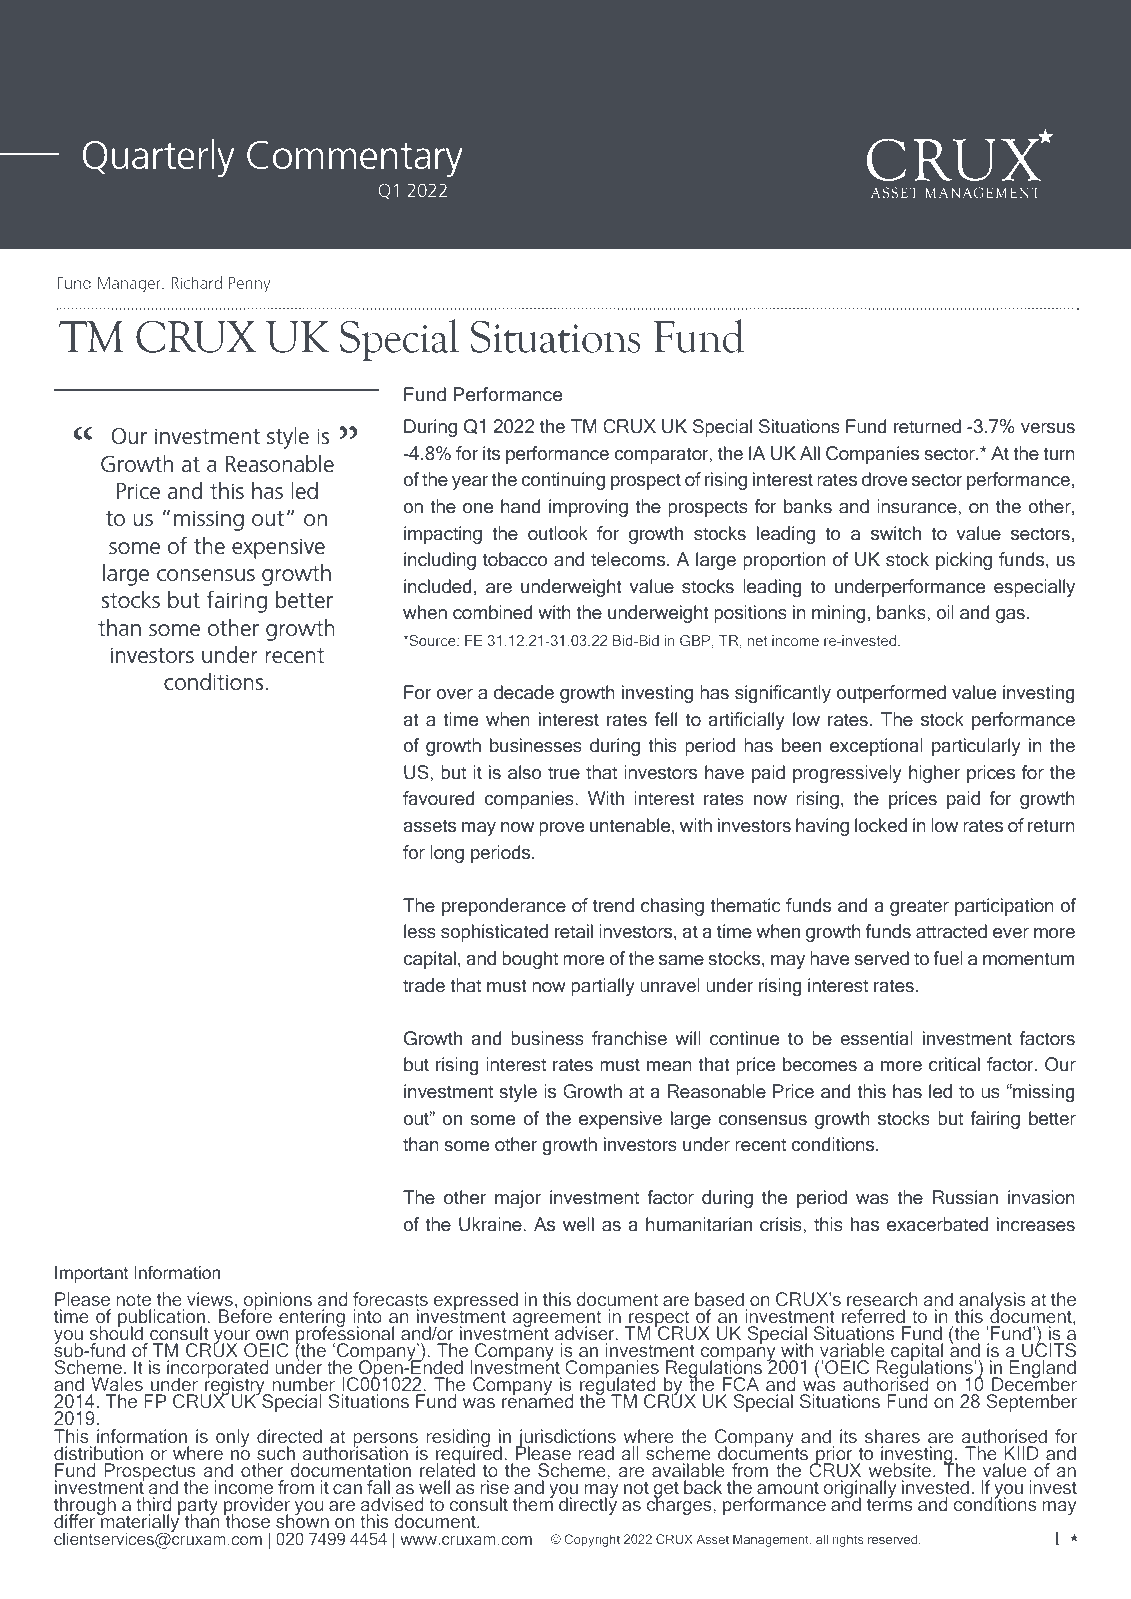 Image resolution: width=1131 pixels, height=1599 pixels. What do you see at coordinates (1048, 428) in the image?
I see `versus` at bounding box center [1048, 428].
